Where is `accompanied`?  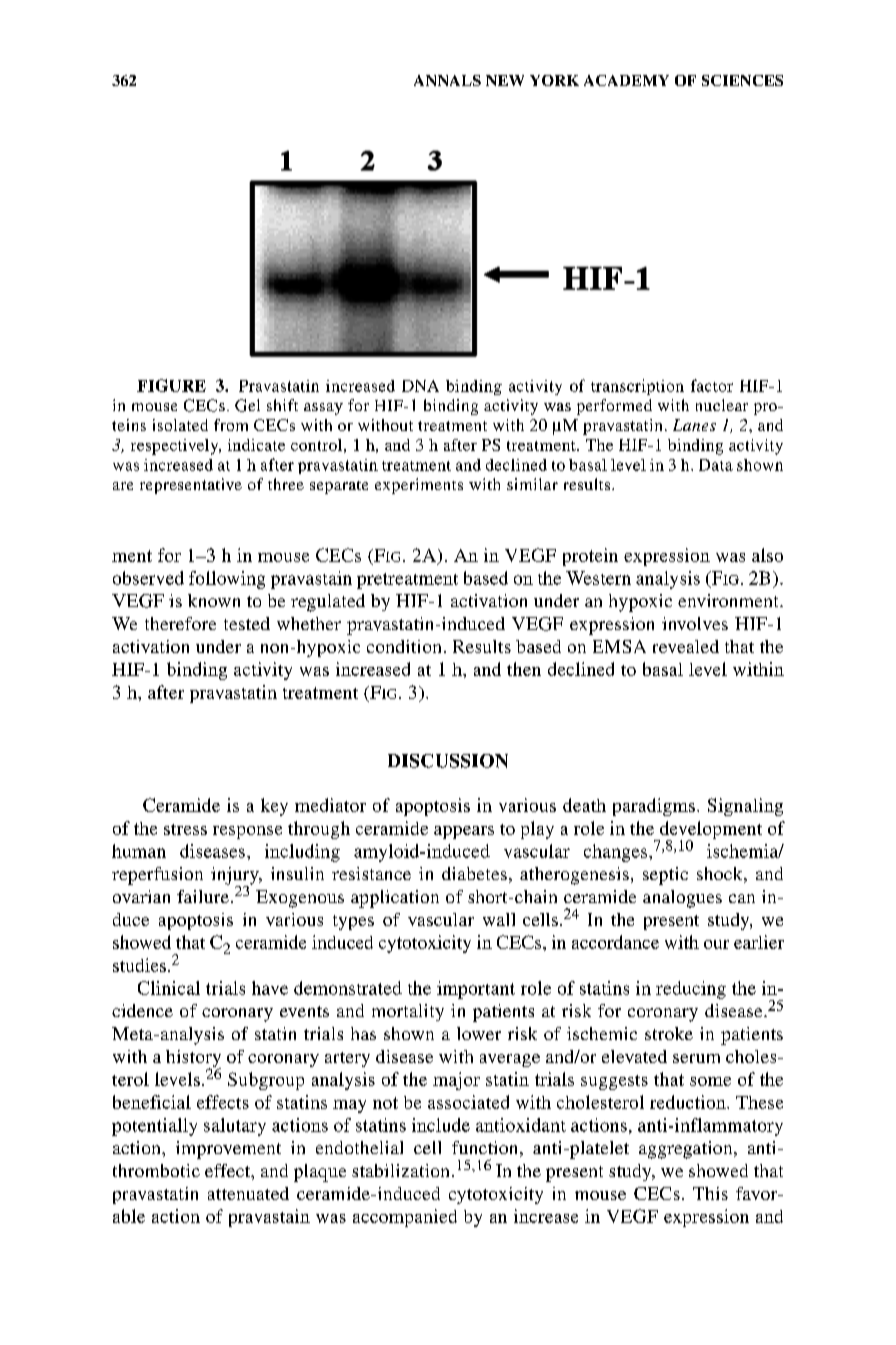
accompanied is located at coordinates (405, 1218).
